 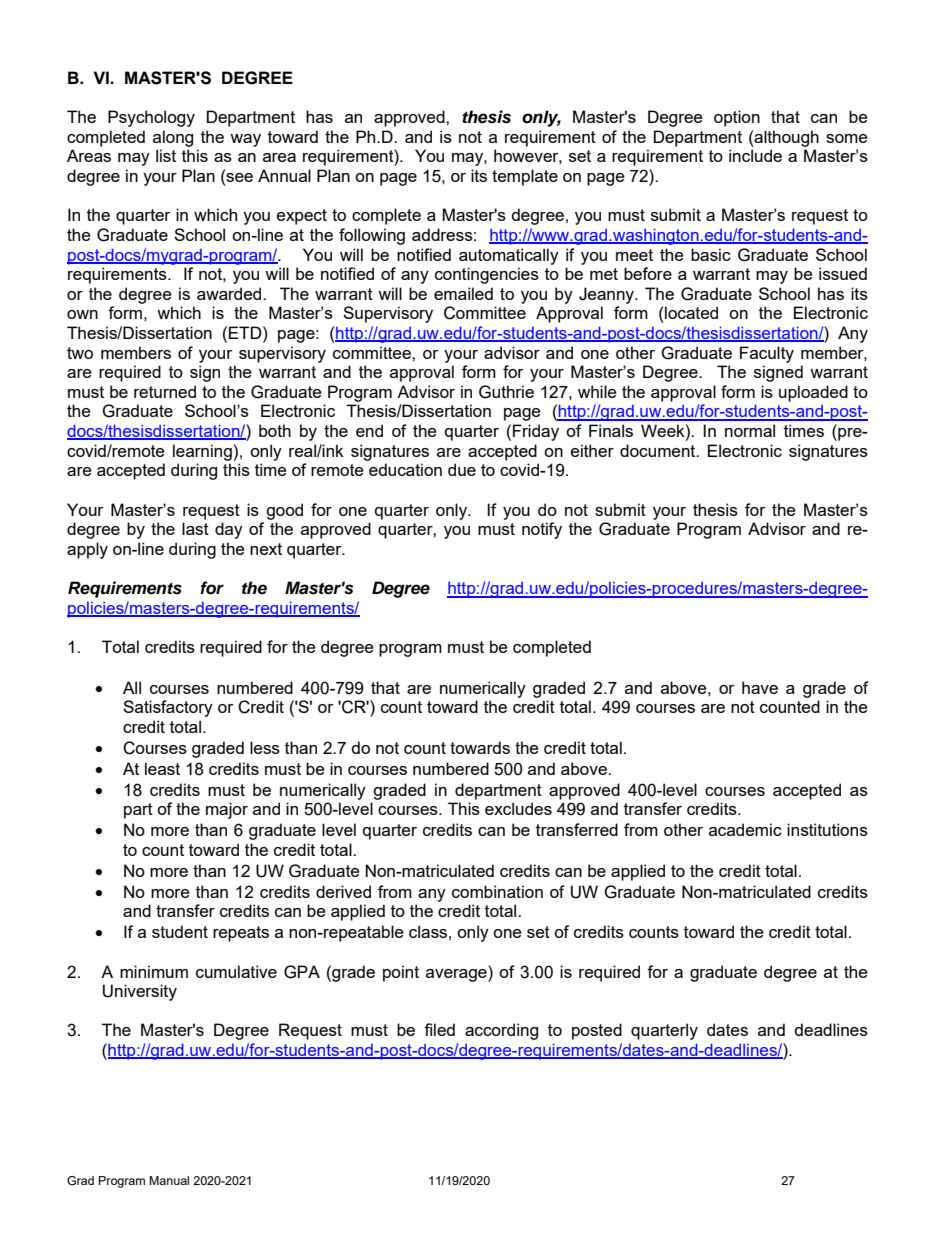 I want to click on template, so click(x=525, y=177).
